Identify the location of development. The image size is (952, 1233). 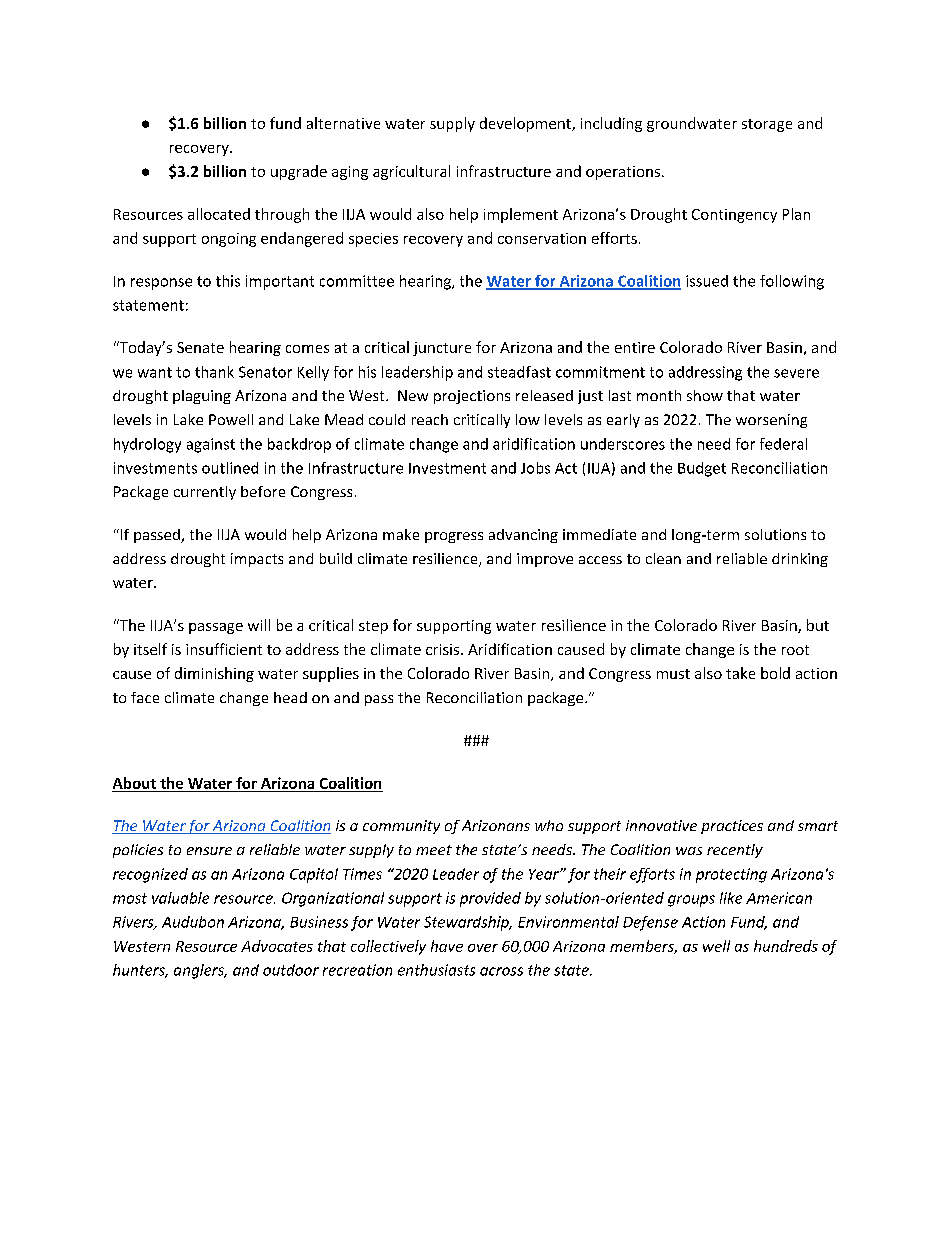
(526, 124).
